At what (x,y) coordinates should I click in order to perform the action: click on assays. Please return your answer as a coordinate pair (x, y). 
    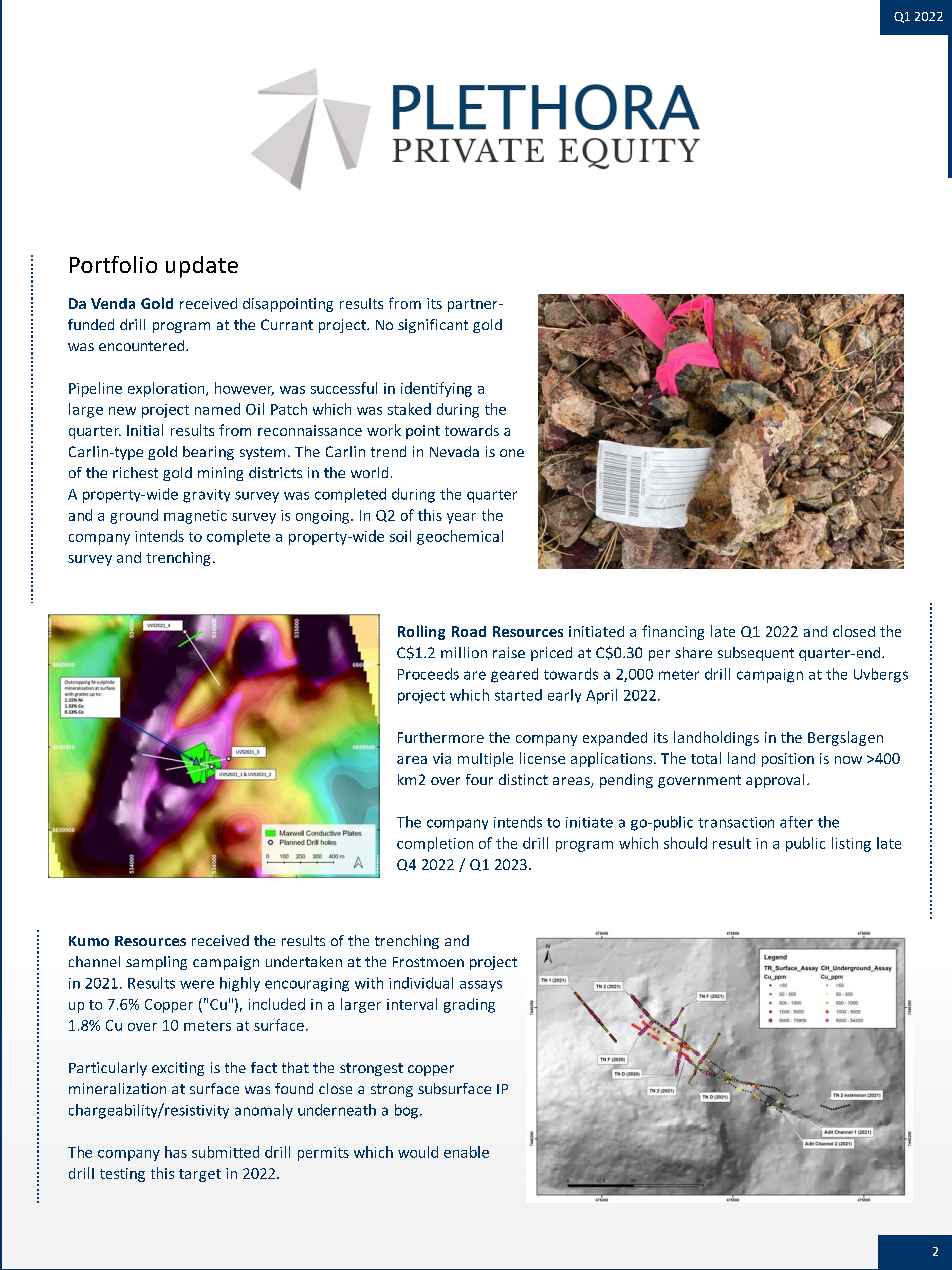
    Looking at the image, I should click on (481, 986).
